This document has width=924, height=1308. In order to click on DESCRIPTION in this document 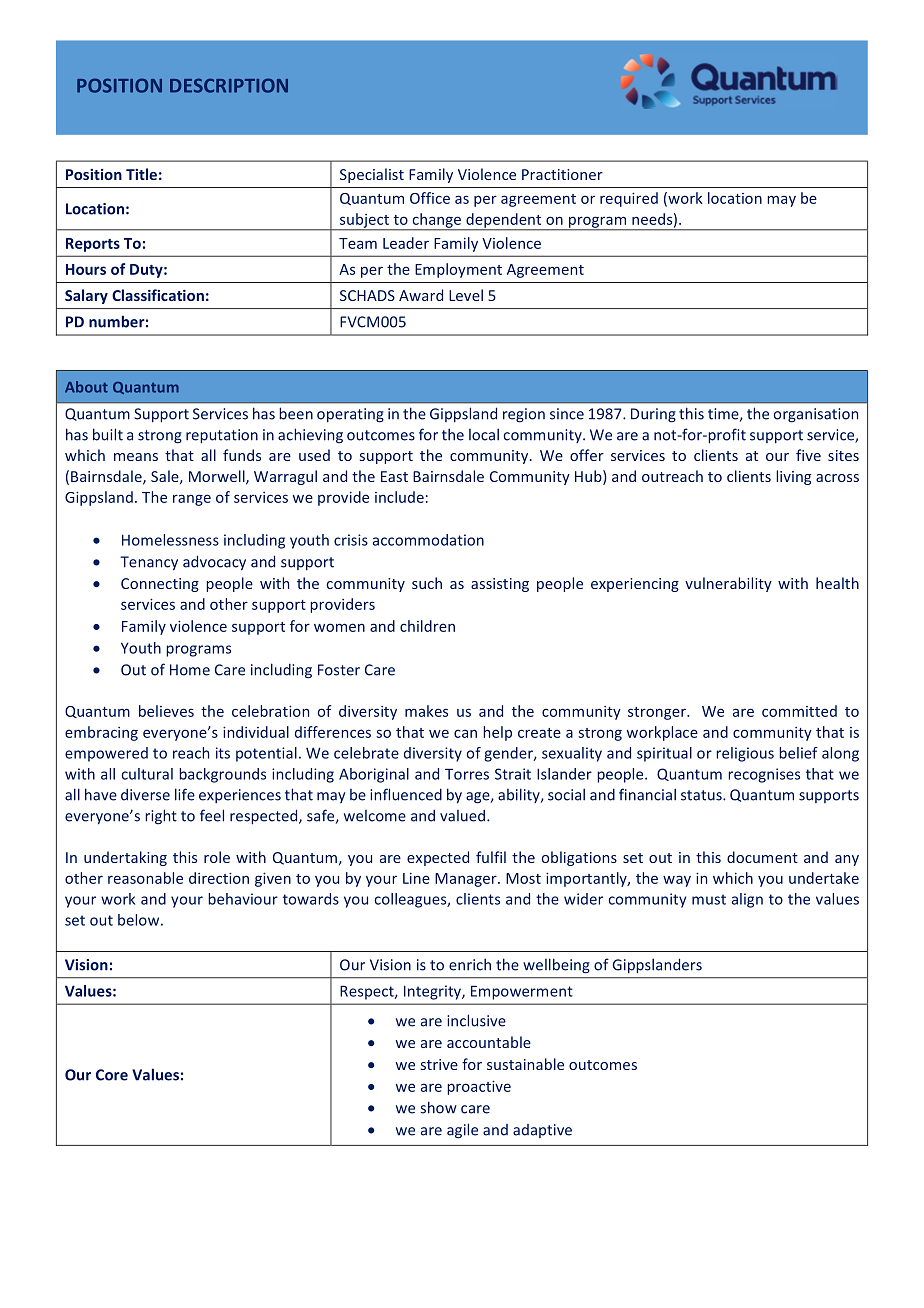, I will do `click(229, 85)`.
